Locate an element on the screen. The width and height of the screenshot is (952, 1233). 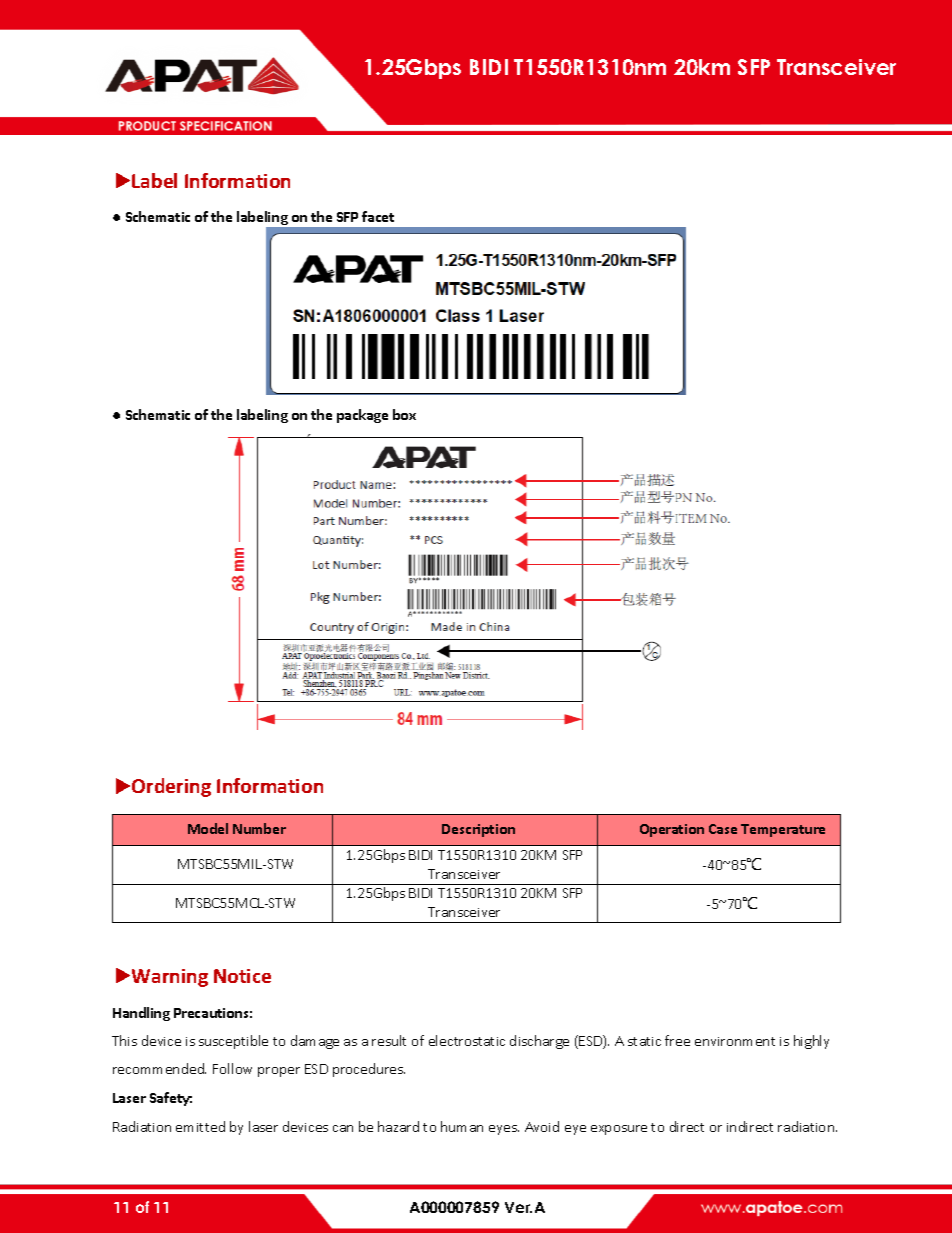
Operation is located at coordinates (672, 830).
